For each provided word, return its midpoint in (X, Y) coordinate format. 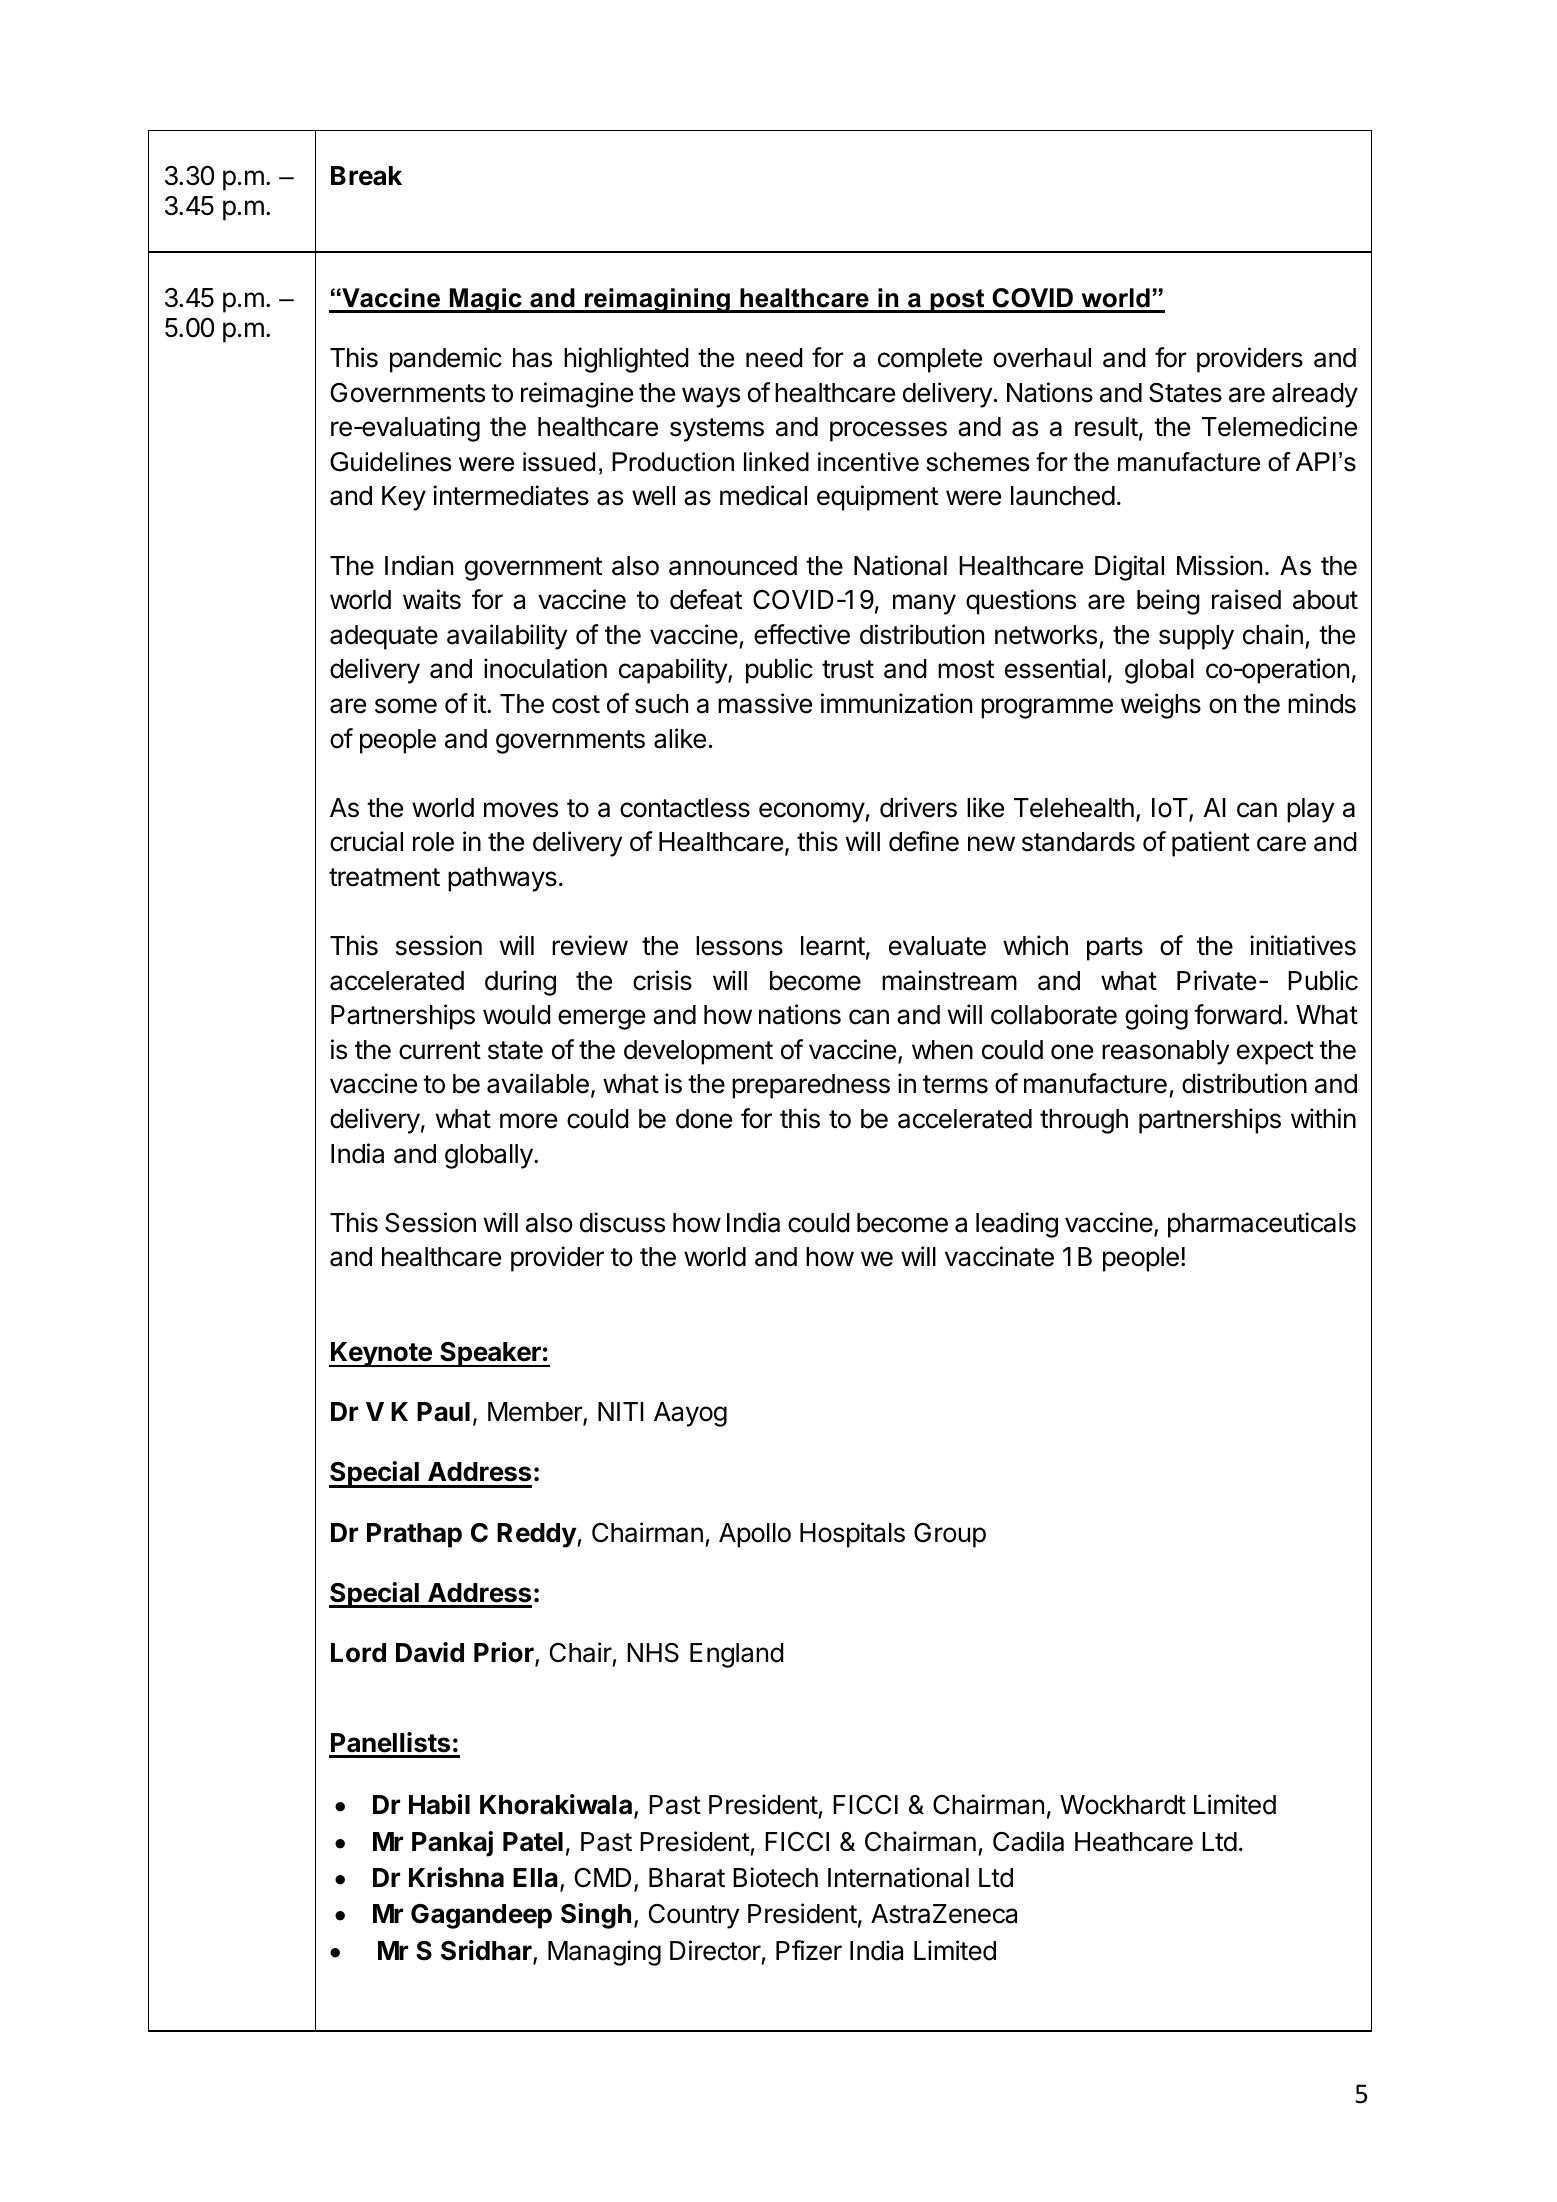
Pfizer (809, 1950)
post (957, 301)
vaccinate (999, 1256)
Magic (486, 300)
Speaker (490, 1354)
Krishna (456, 1877)
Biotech (775, 1877)
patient (1211, 844)
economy (812, 812)
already (1315, 395)
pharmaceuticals (1262, 1225)
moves (521, 810)
